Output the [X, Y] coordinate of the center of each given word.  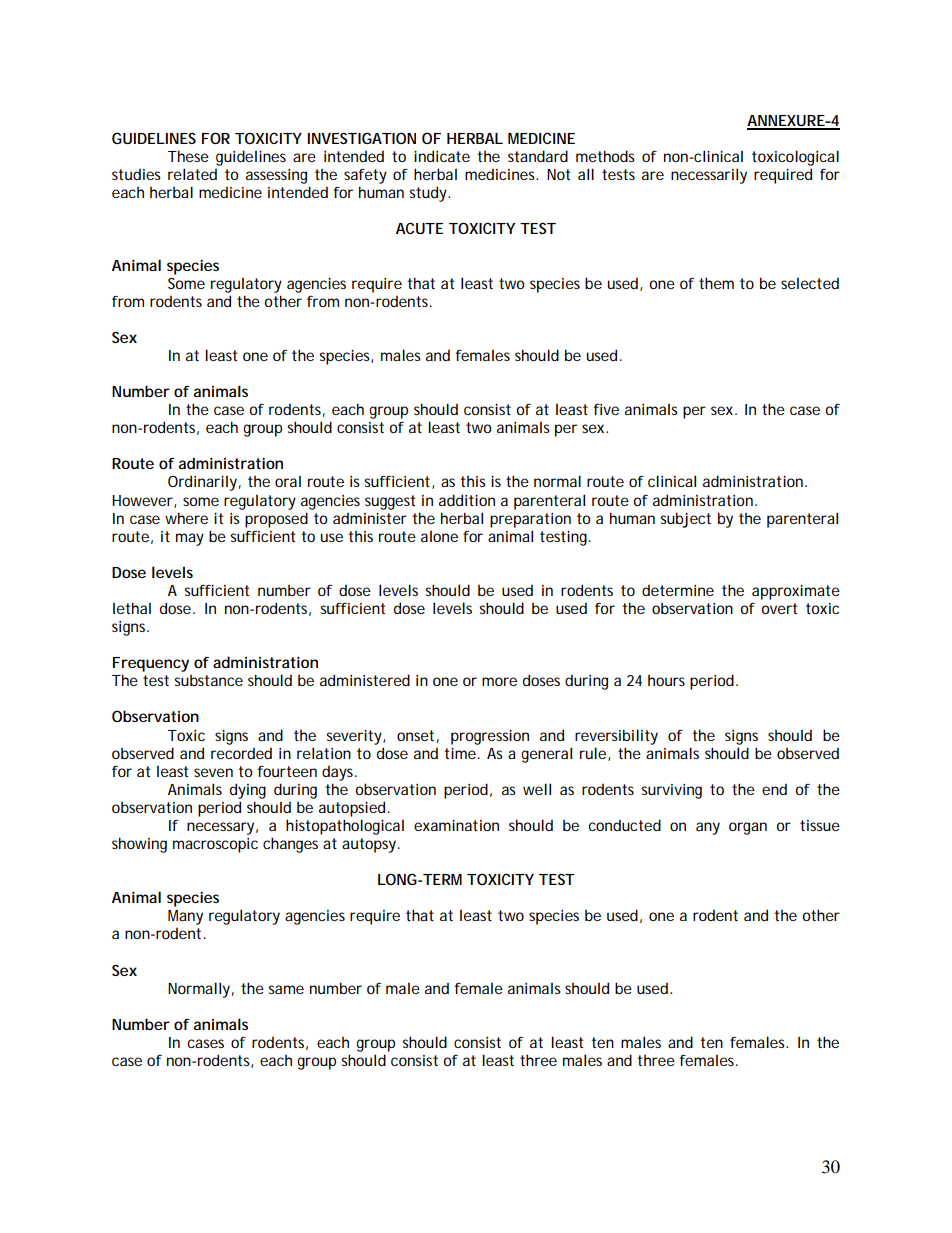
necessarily [709, 176]
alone [439, 536]
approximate [796, 592]
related [192, 174]
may [190, 539]
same [286, 989]
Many [185, 917]
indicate [442, 156]
